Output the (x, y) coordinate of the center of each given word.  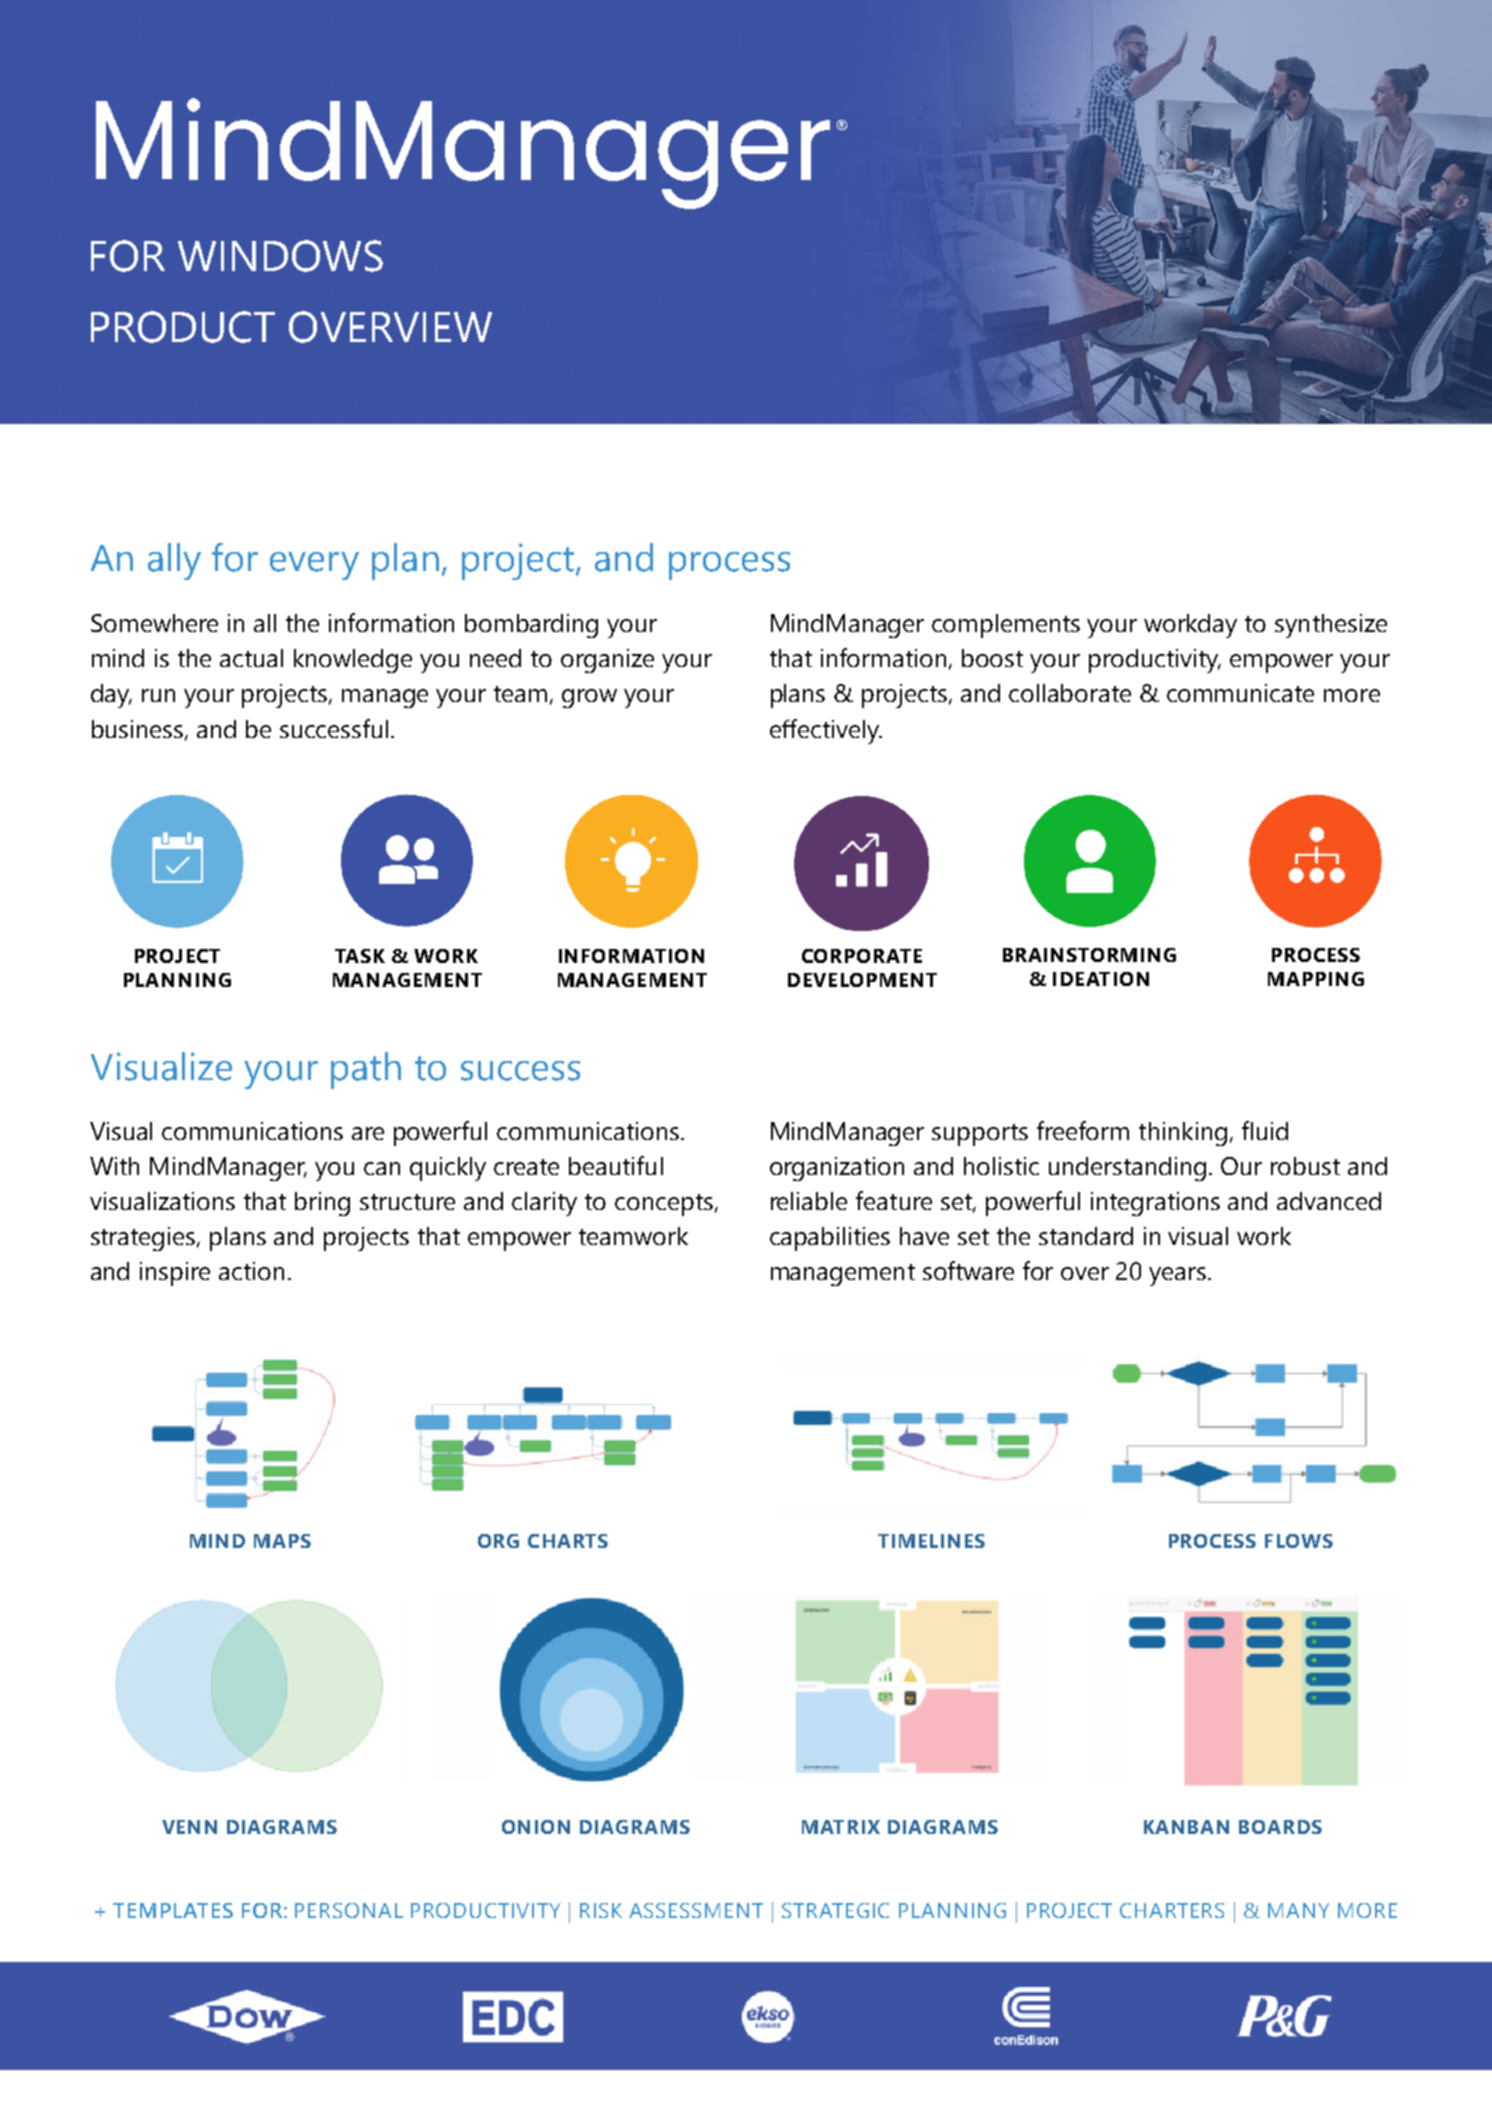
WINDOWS (280, 256)
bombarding (531, 626)
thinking (1183, 1134)
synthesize (1331, 626)
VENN (189, 1827)
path (366, 1070)
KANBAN (1186, 1827)
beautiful (616, 1165)
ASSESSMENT (696, 1910)
